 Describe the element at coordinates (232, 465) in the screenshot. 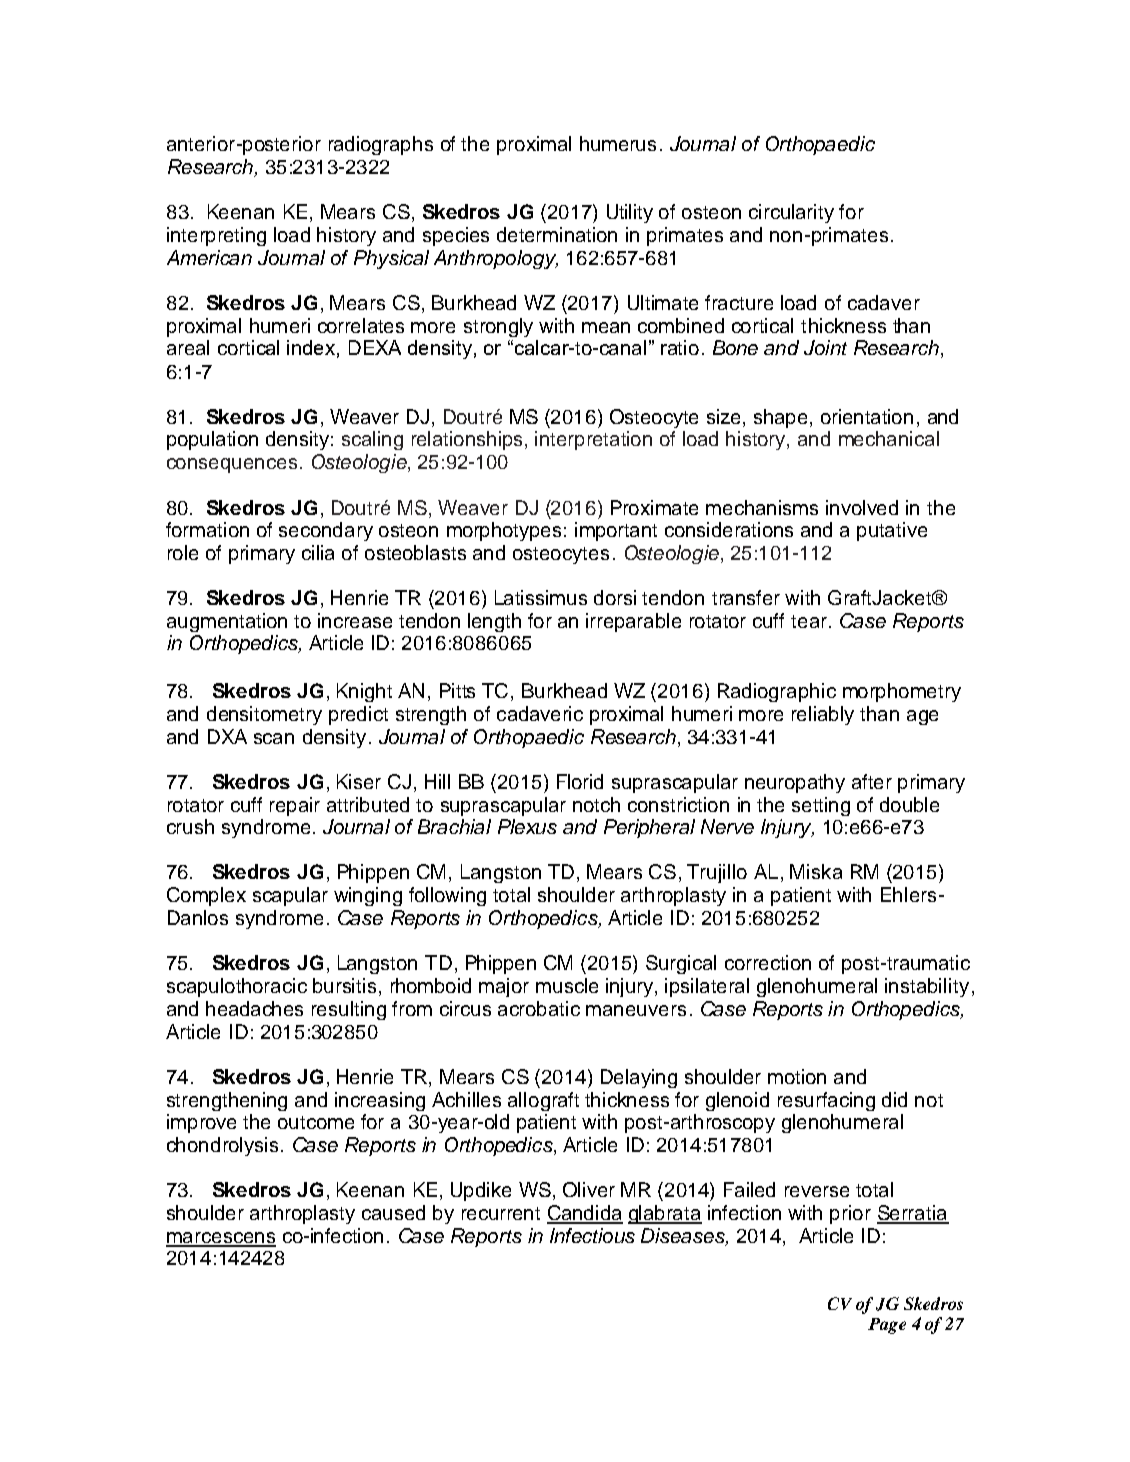

I see `consequences` at that location.
